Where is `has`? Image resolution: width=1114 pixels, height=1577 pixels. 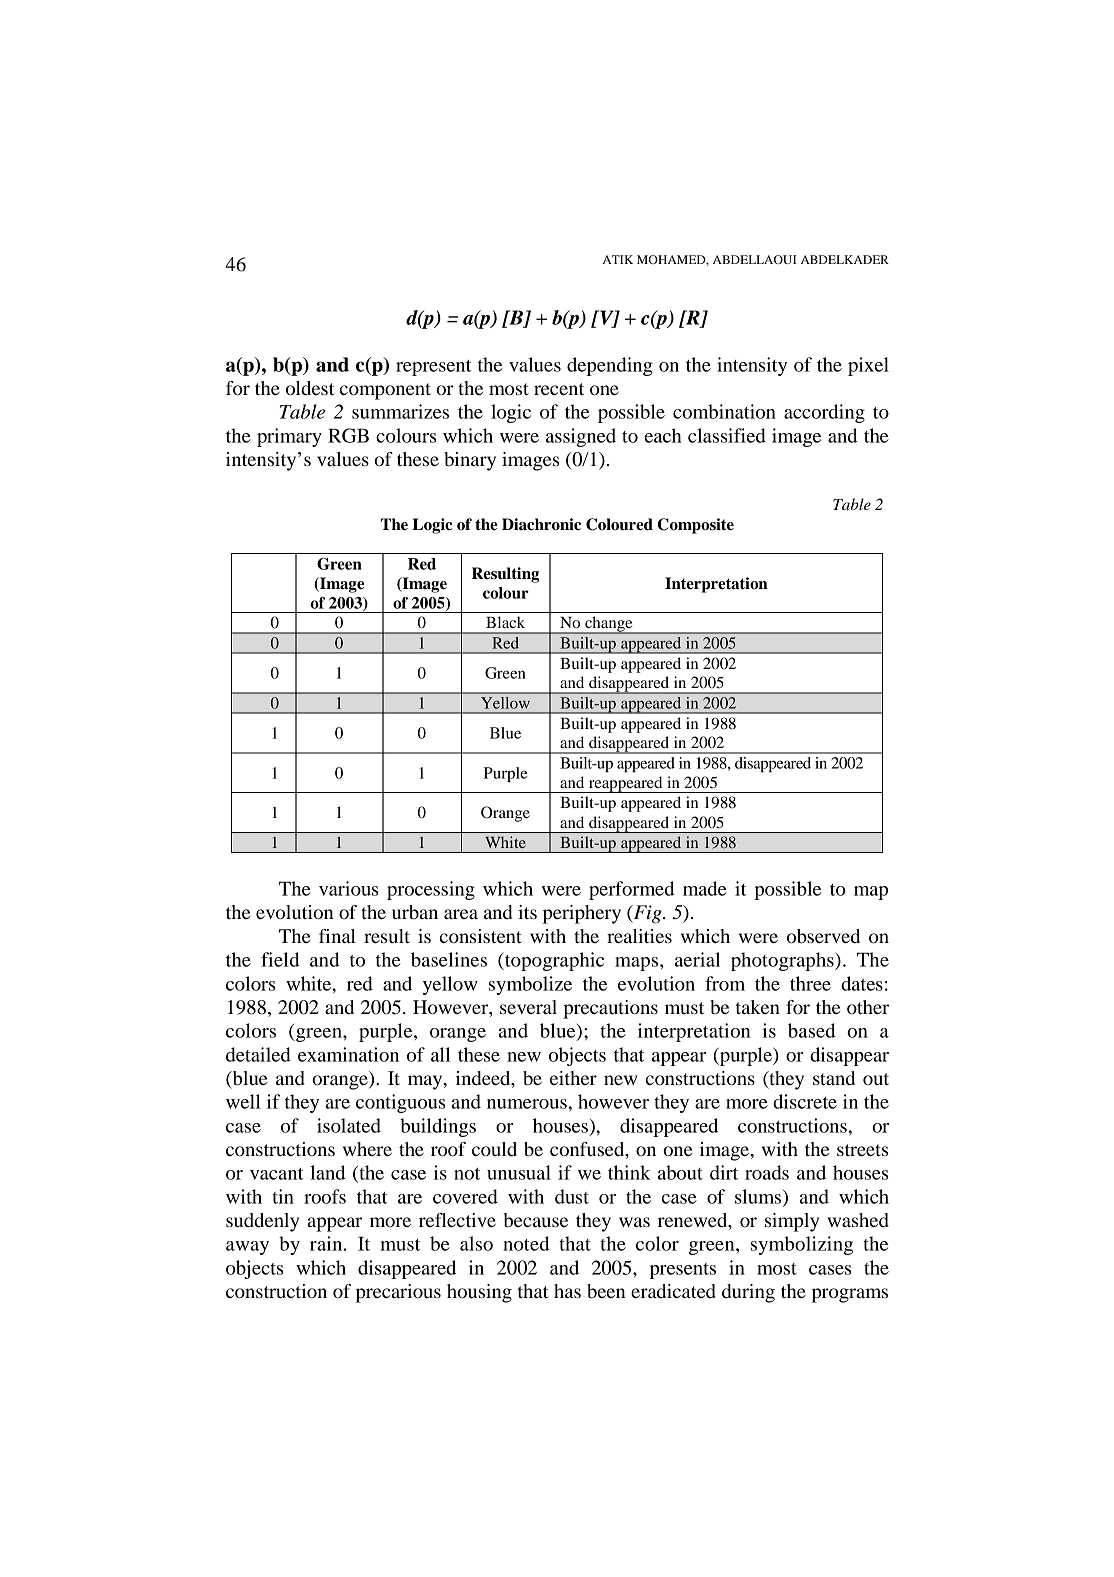
has is located at coordinates (567, 1291).
